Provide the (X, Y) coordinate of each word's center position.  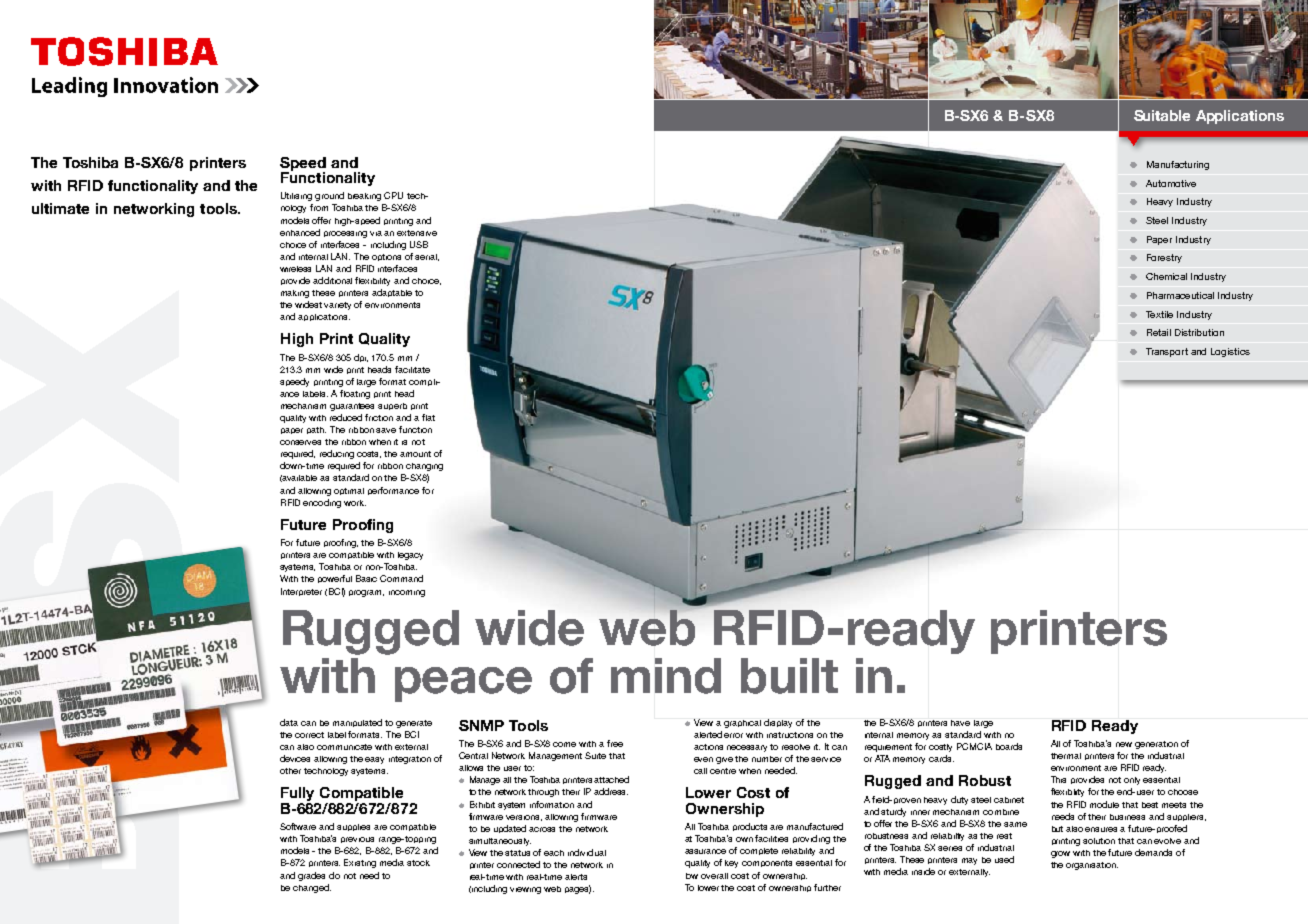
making (295, 294)
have (960, 723)
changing (424, 467)
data (289, 722)
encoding (322, 503)
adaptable (392, 293)
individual (587, 852)
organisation (1092, 866)
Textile (1159, 314)
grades (311, 876)
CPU (393, 195)
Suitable (1162, 115)
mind (666, 676)
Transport (1167, 352)
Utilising (296, 196)
